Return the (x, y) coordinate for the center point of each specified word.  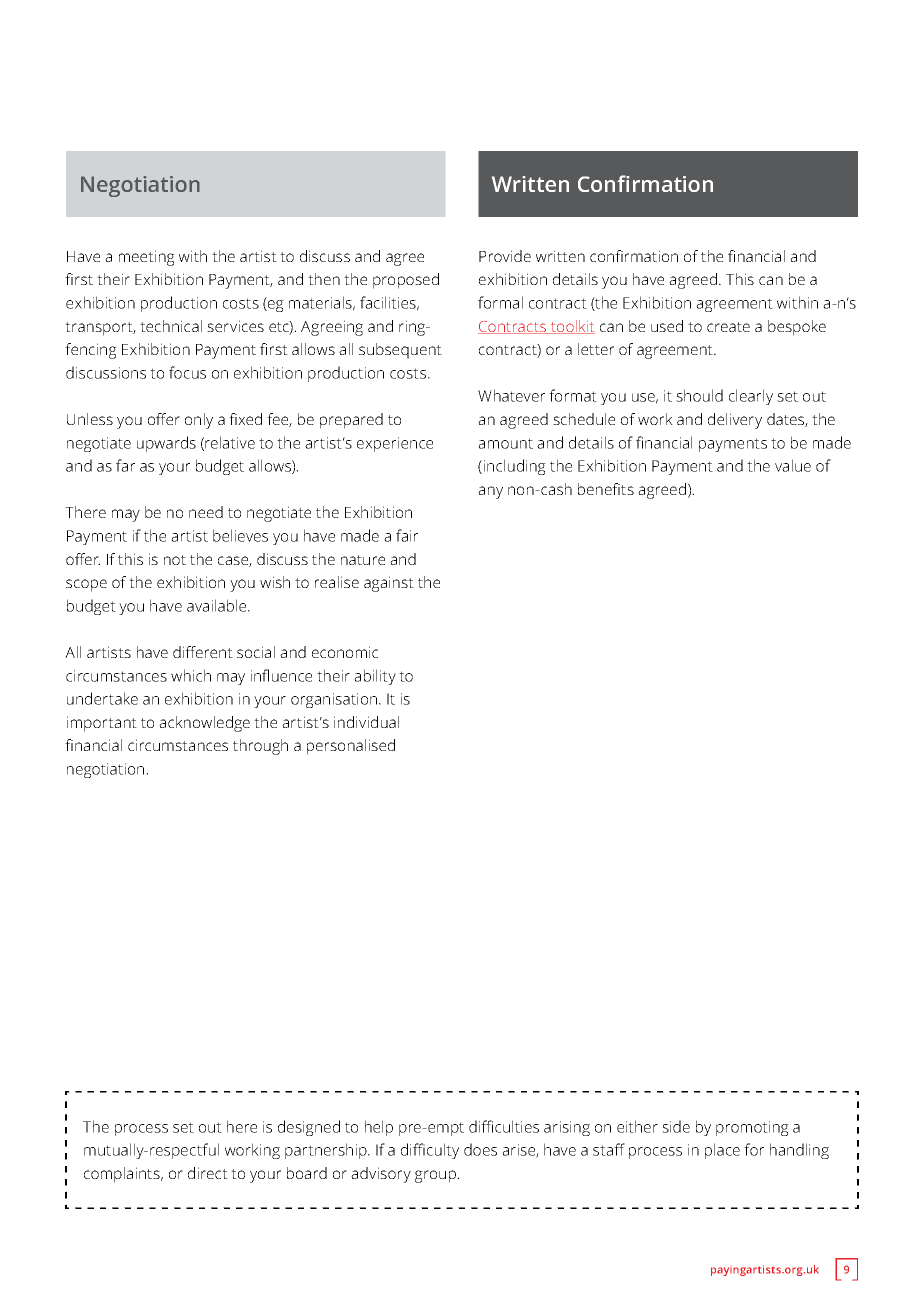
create (728, 327)
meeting (147, 258)
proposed (406, 281)
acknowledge (204, 724)
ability (375, 677)
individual (366, 722)
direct (208, 1173)
